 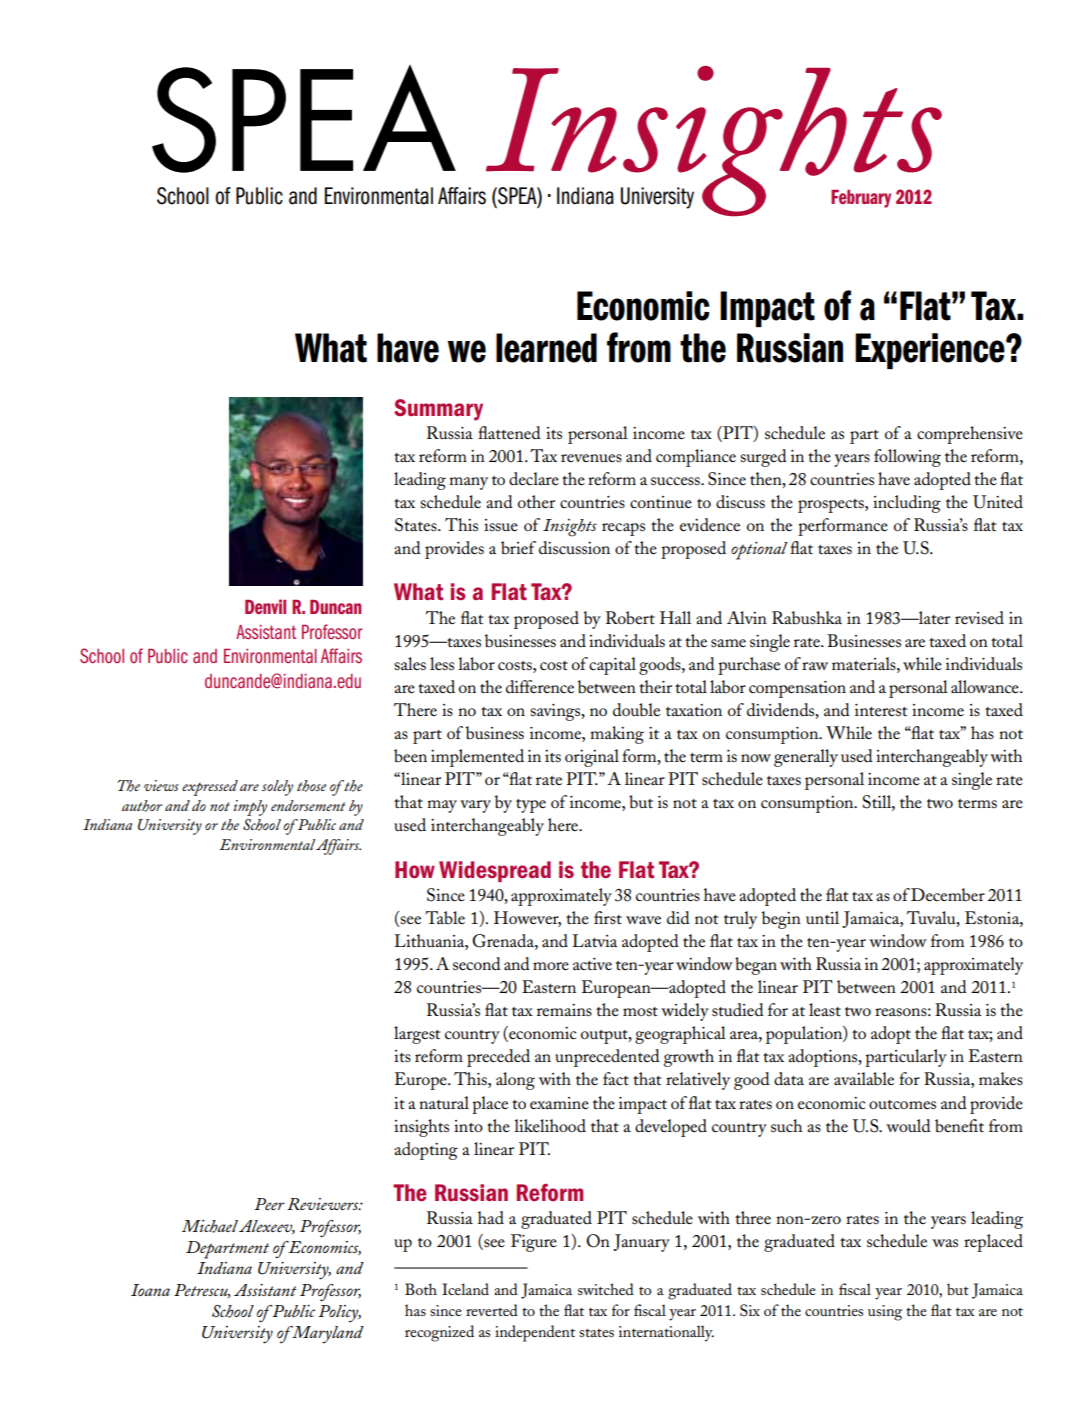 I want to click on original, so click(x=592, y=758).
